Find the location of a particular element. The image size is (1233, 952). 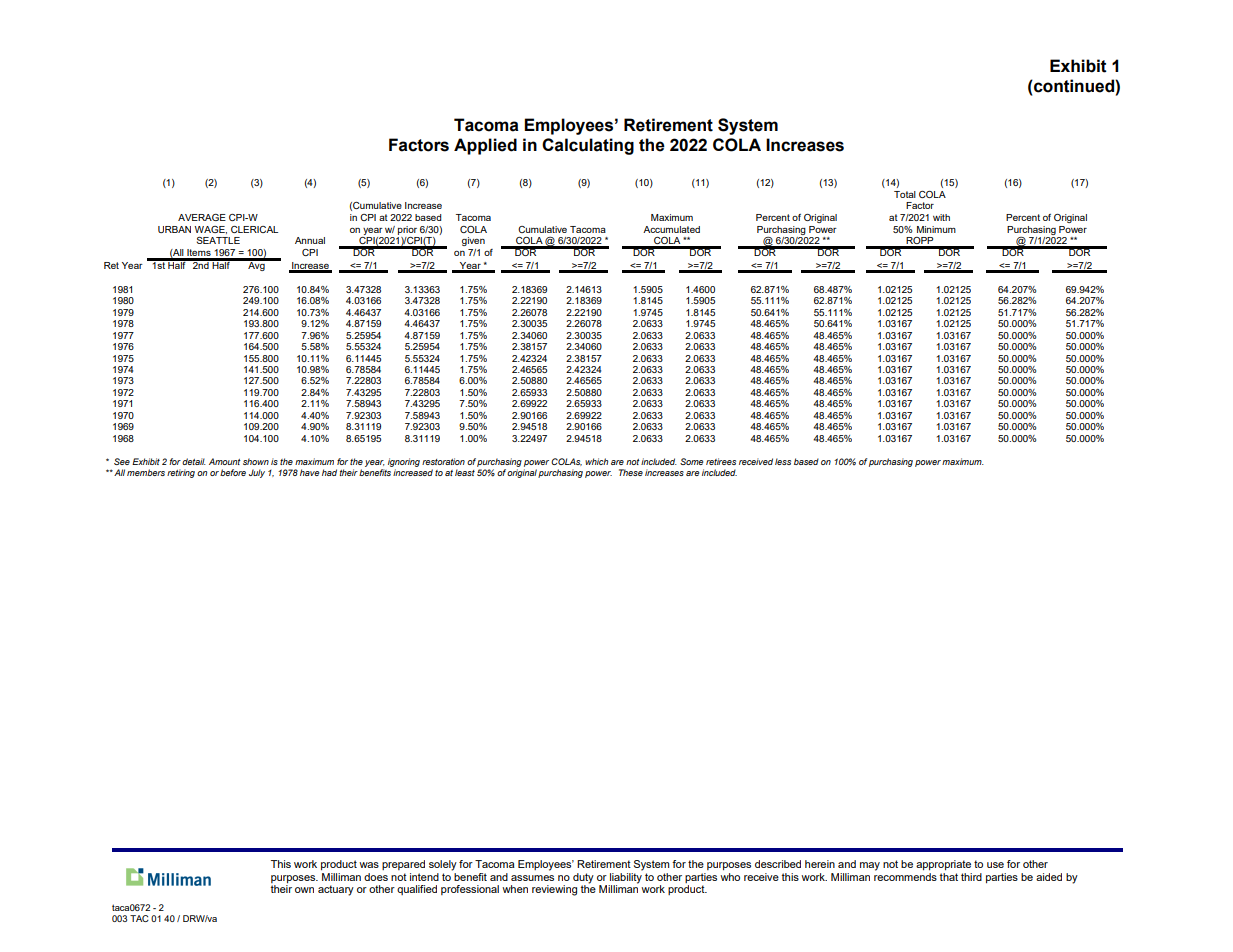

These is located at coordinates (631, 472).
